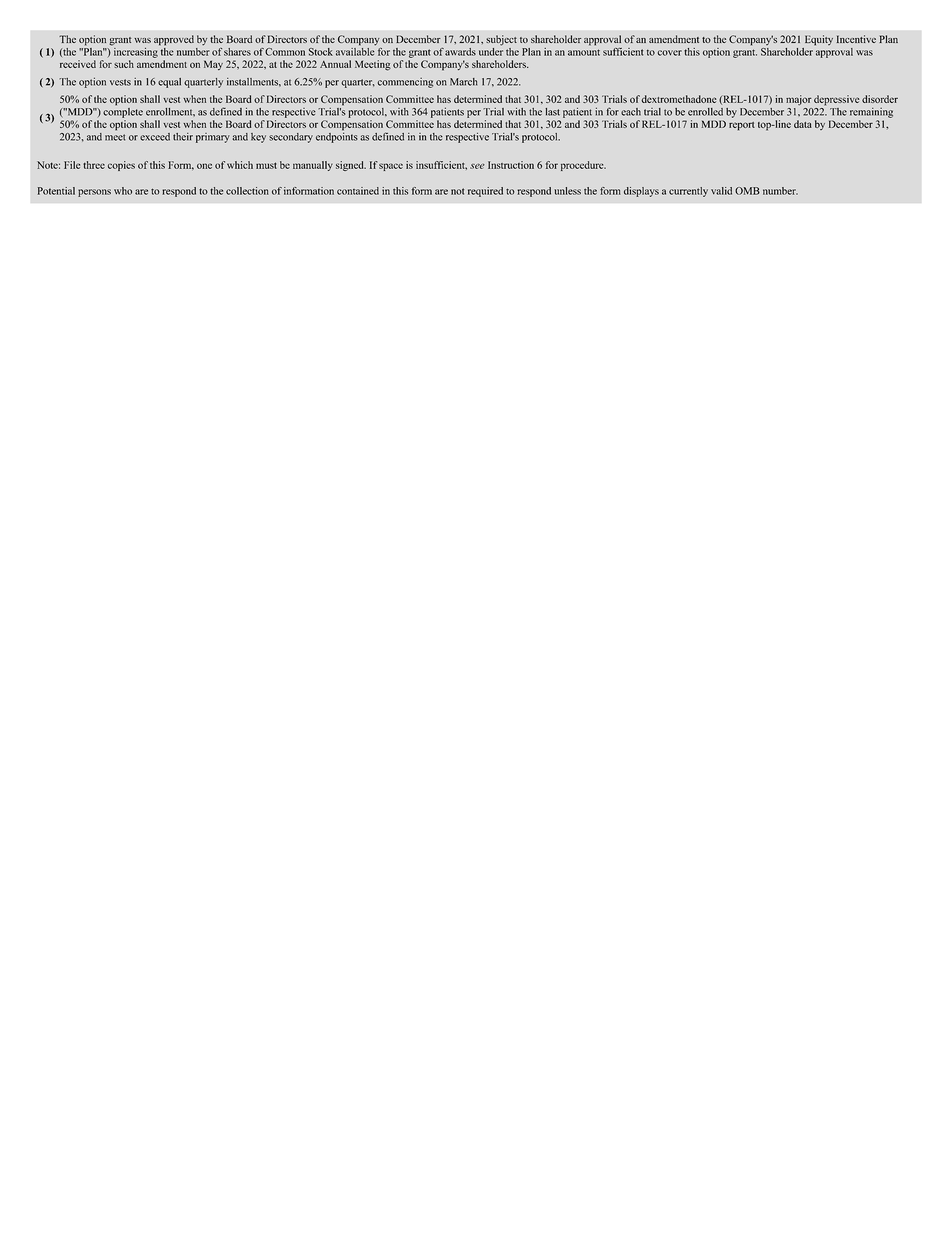  What do you see at coordinates (501, 40) in the screenshot?
I see `subject` at bounding box center [501, 40].
